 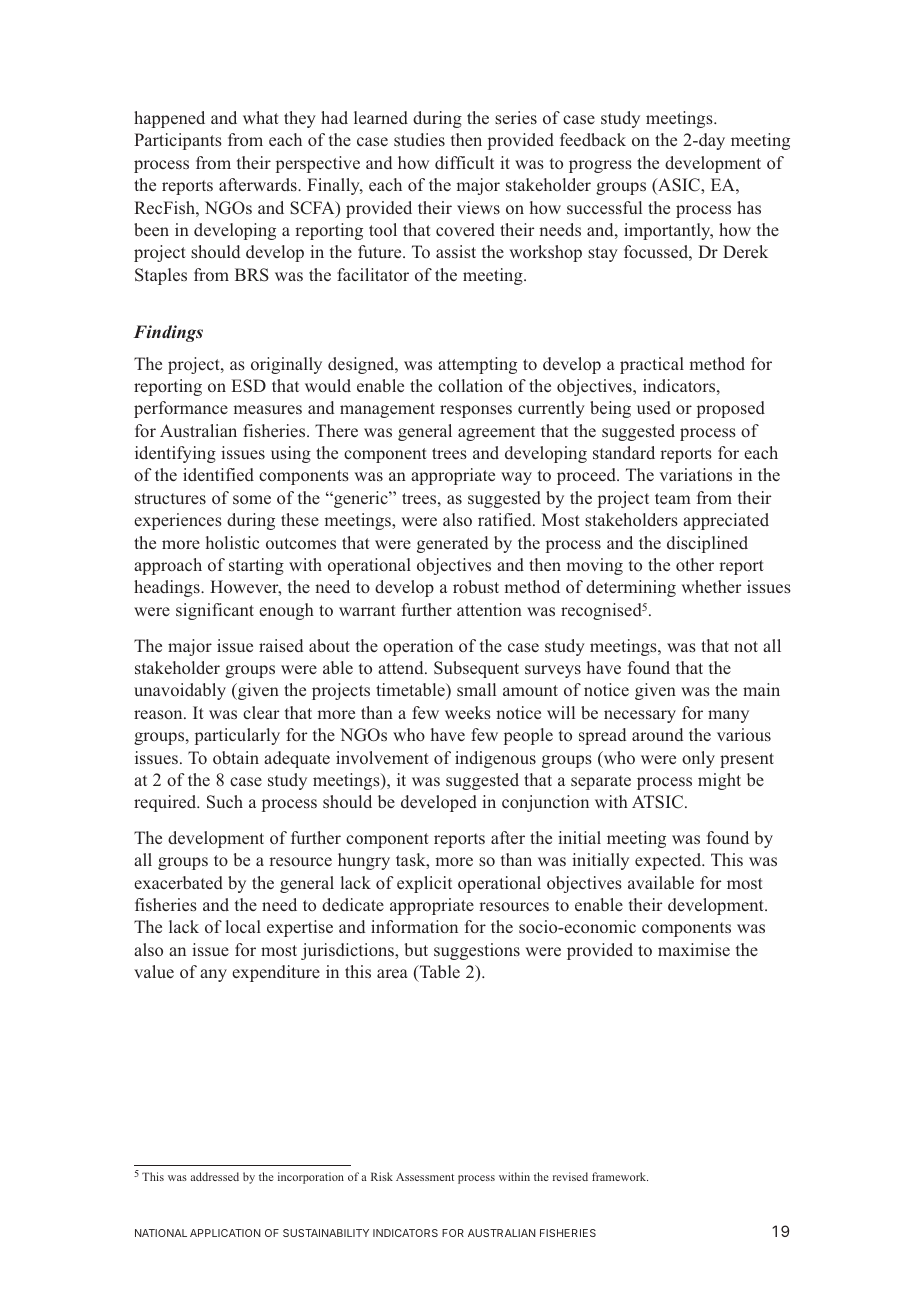 What do you see at coordinates (249, 386) in the page?
I see `ESD` at bounding box center [249, 386].
